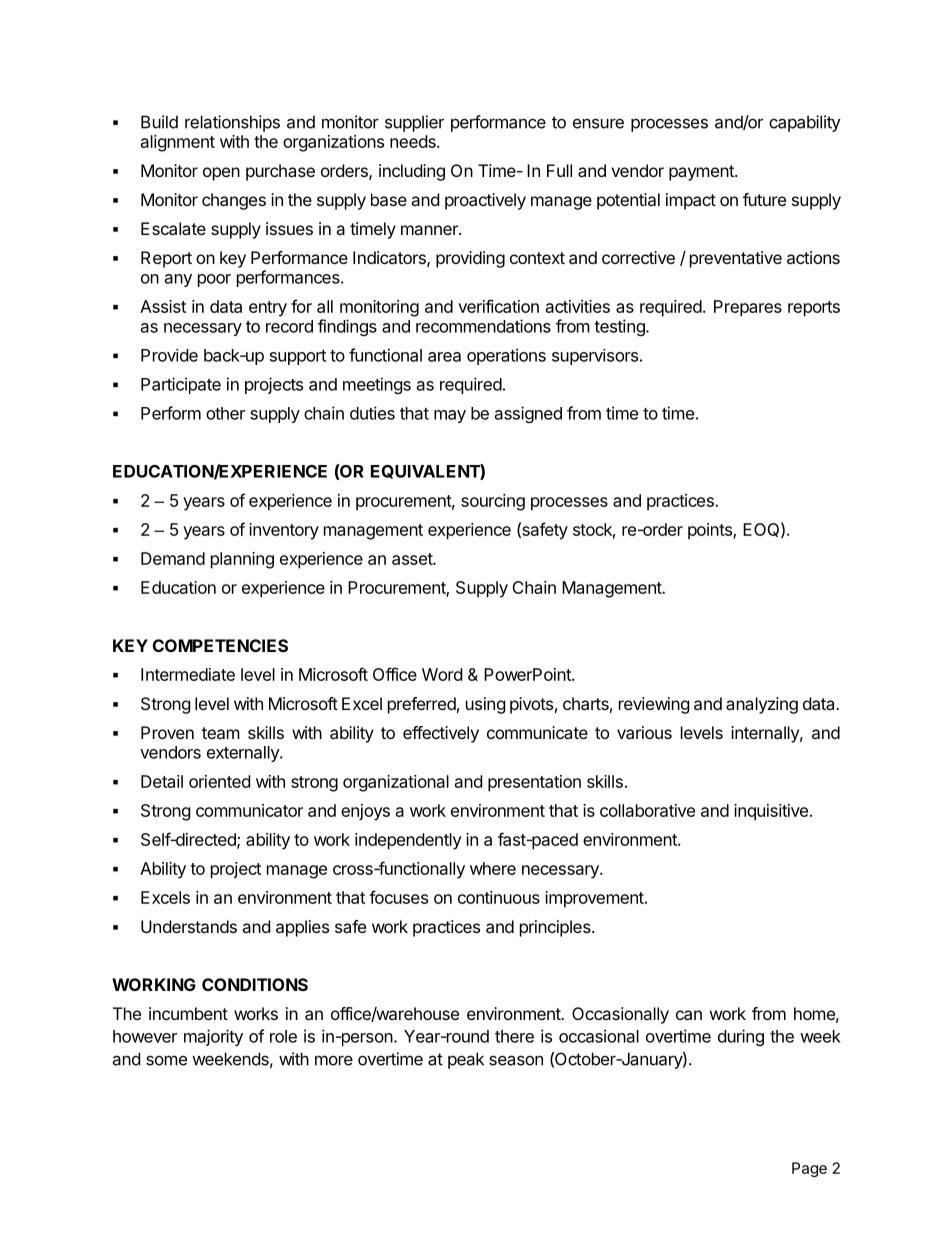 The image size is (952, 1233). What do you see at coordinates (771, 812) in the screenshot?
I see `inquisitive` at bounding box center [771, 812].
